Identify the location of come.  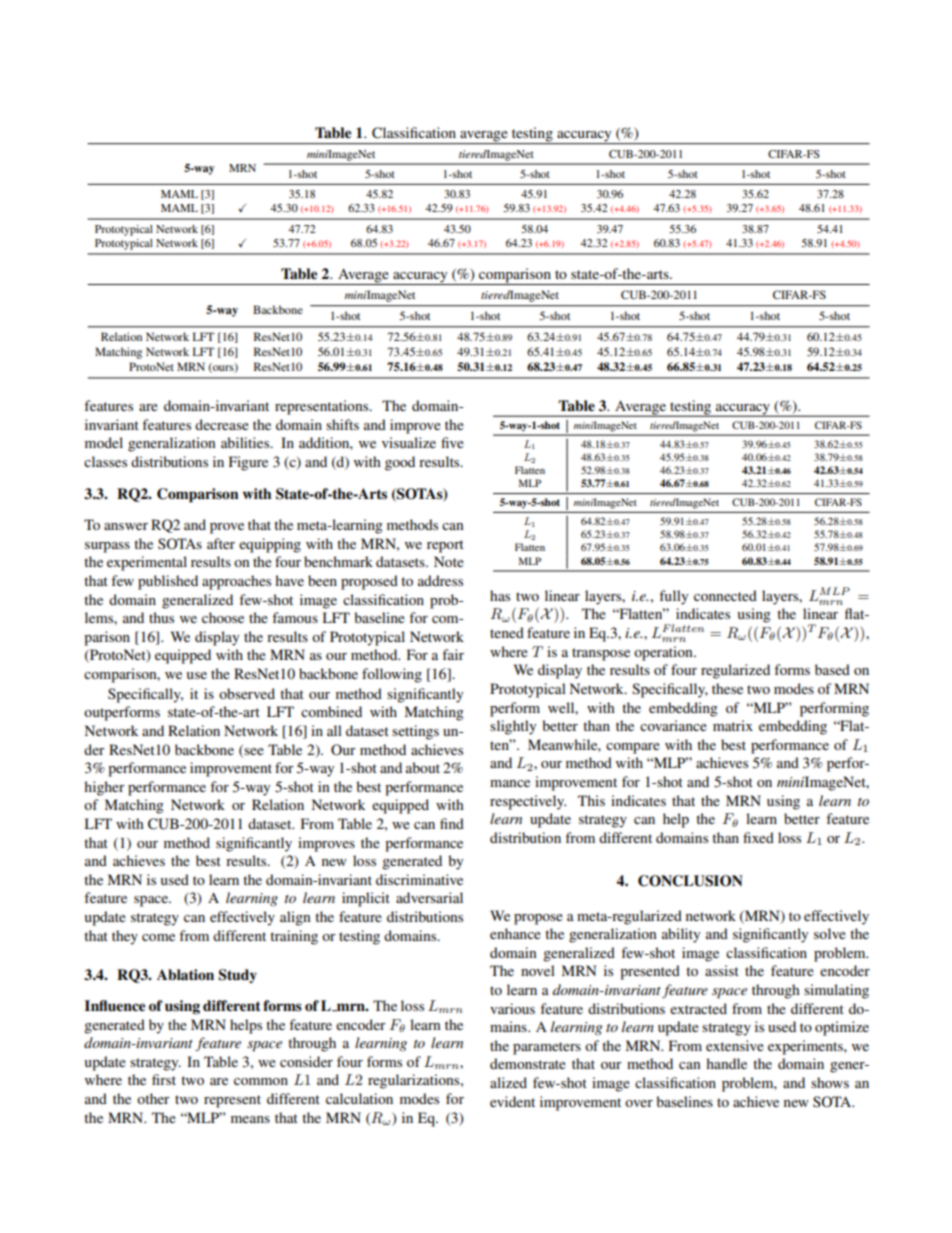
(158, 937).
